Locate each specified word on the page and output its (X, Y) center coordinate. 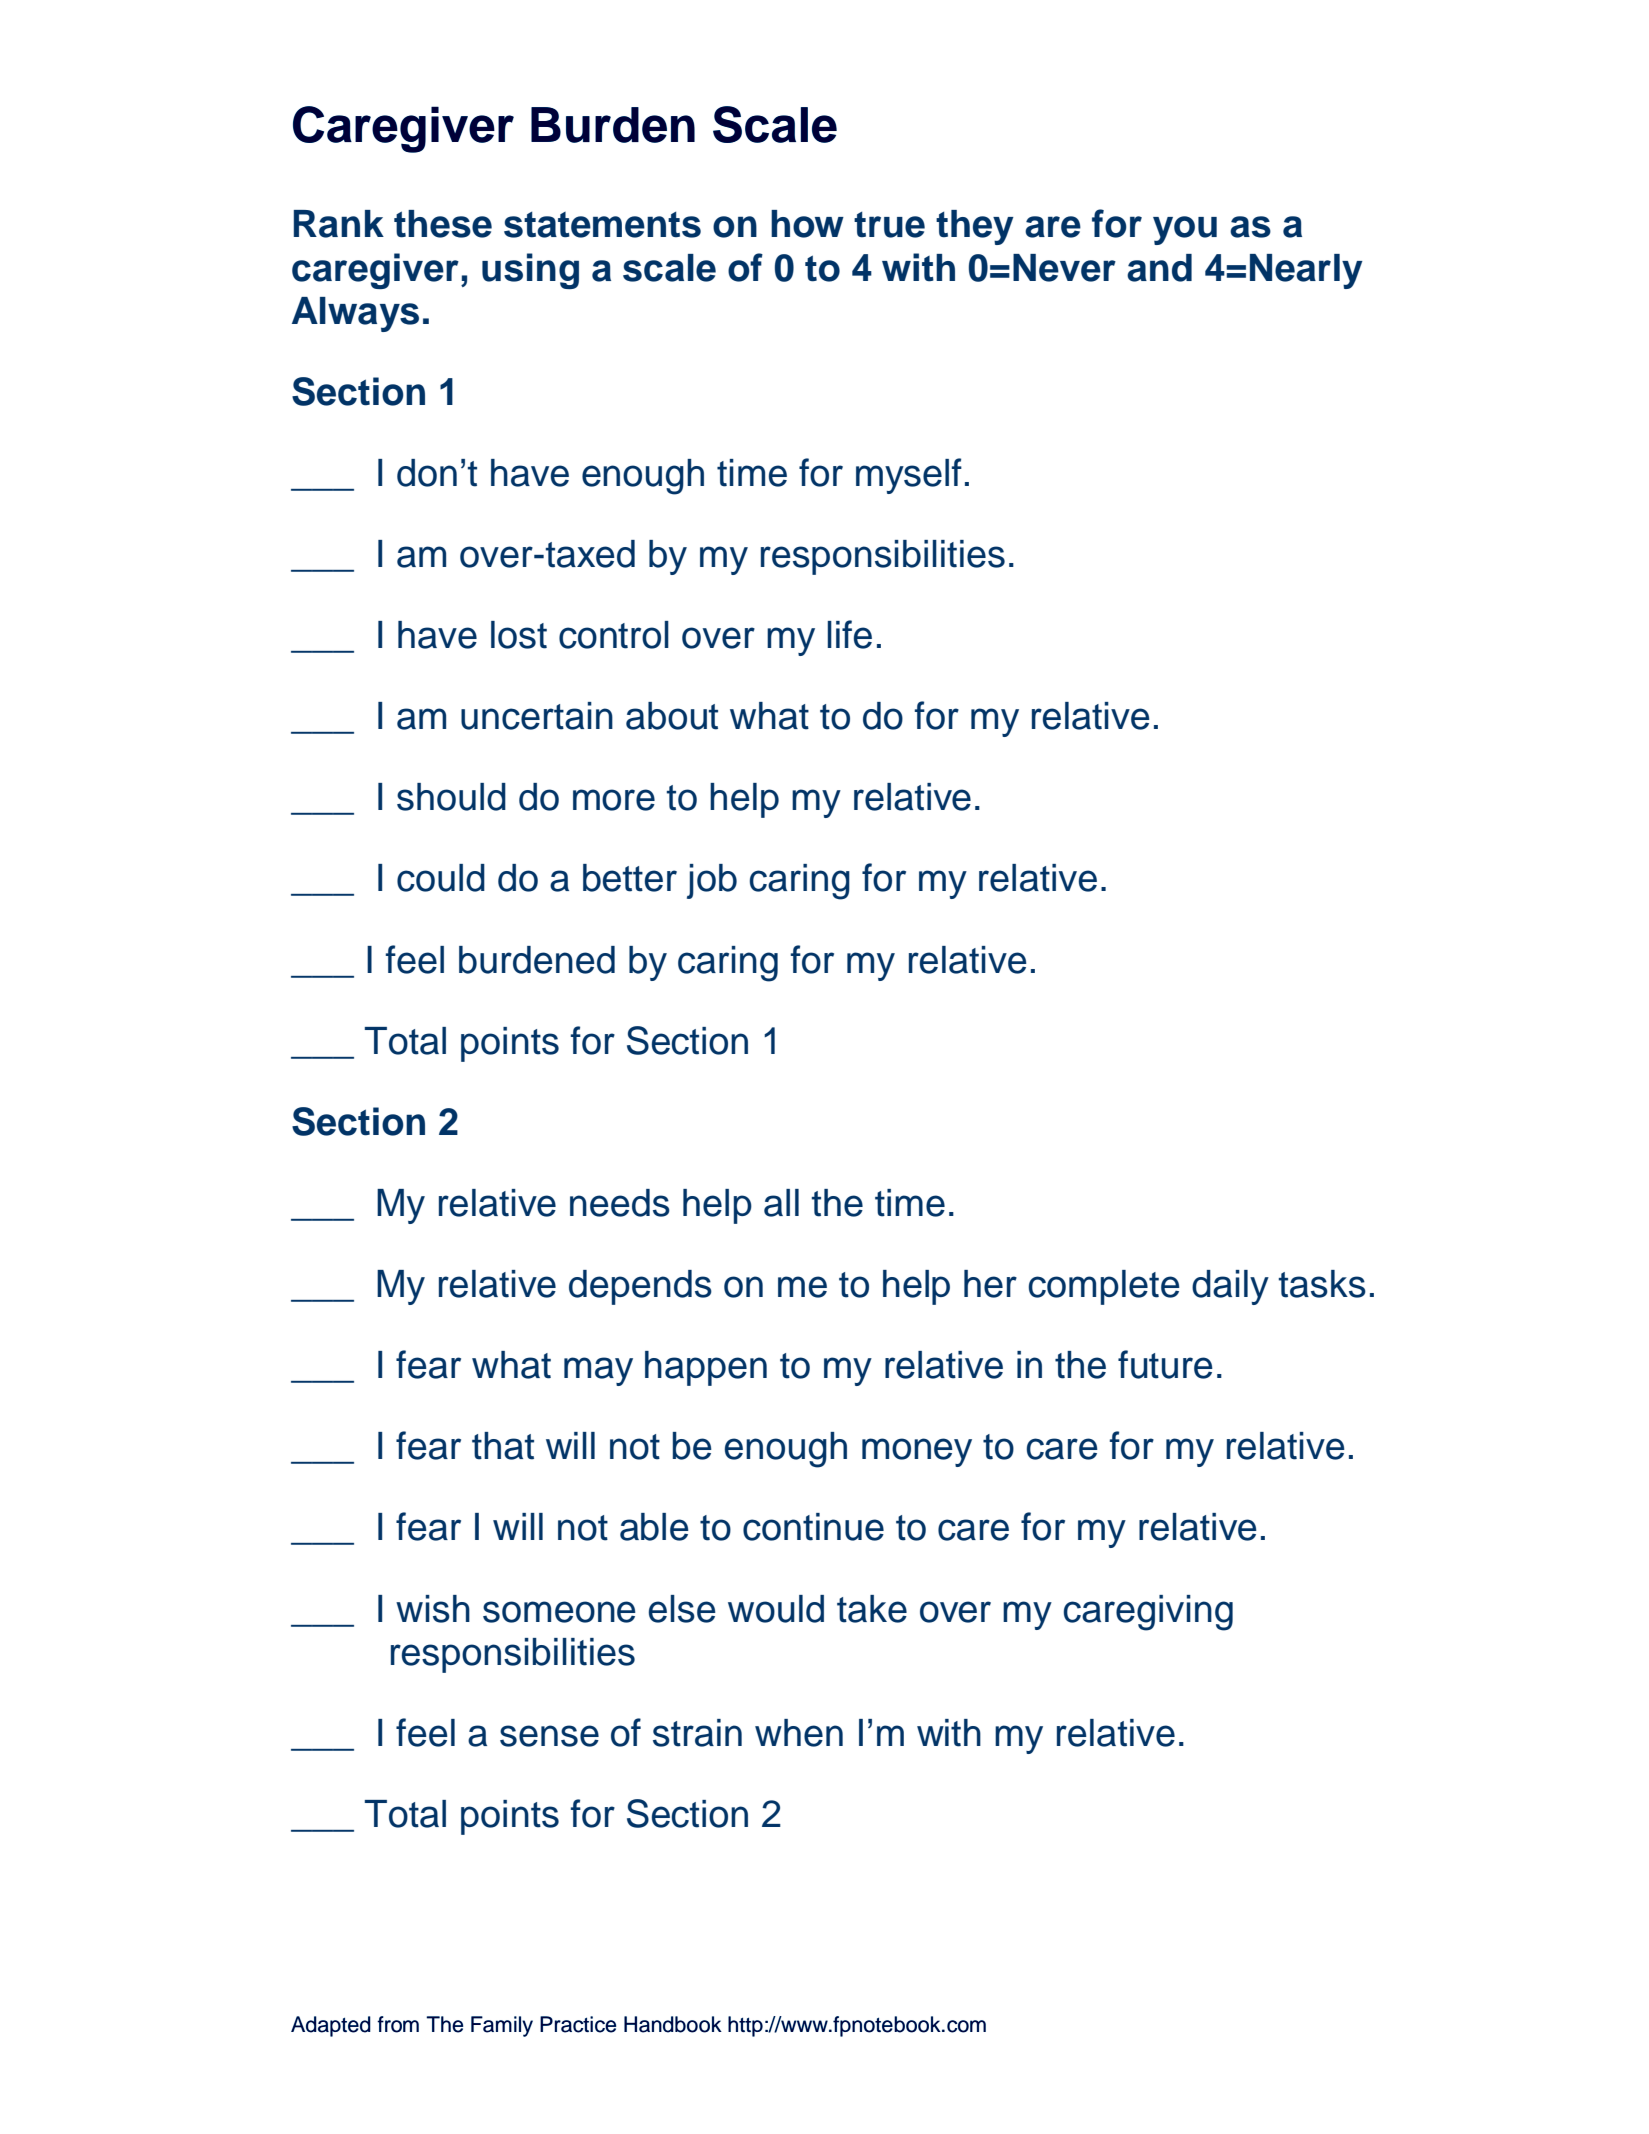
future (1165, 1364)
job (712, 881)
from (398, 2024)
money (917, 1452)
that (503, 1446)
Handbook (673, 2024)
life (850, 634)
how (807, 224)
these (443, 224)
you (1185, 230)
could (441, 878)
